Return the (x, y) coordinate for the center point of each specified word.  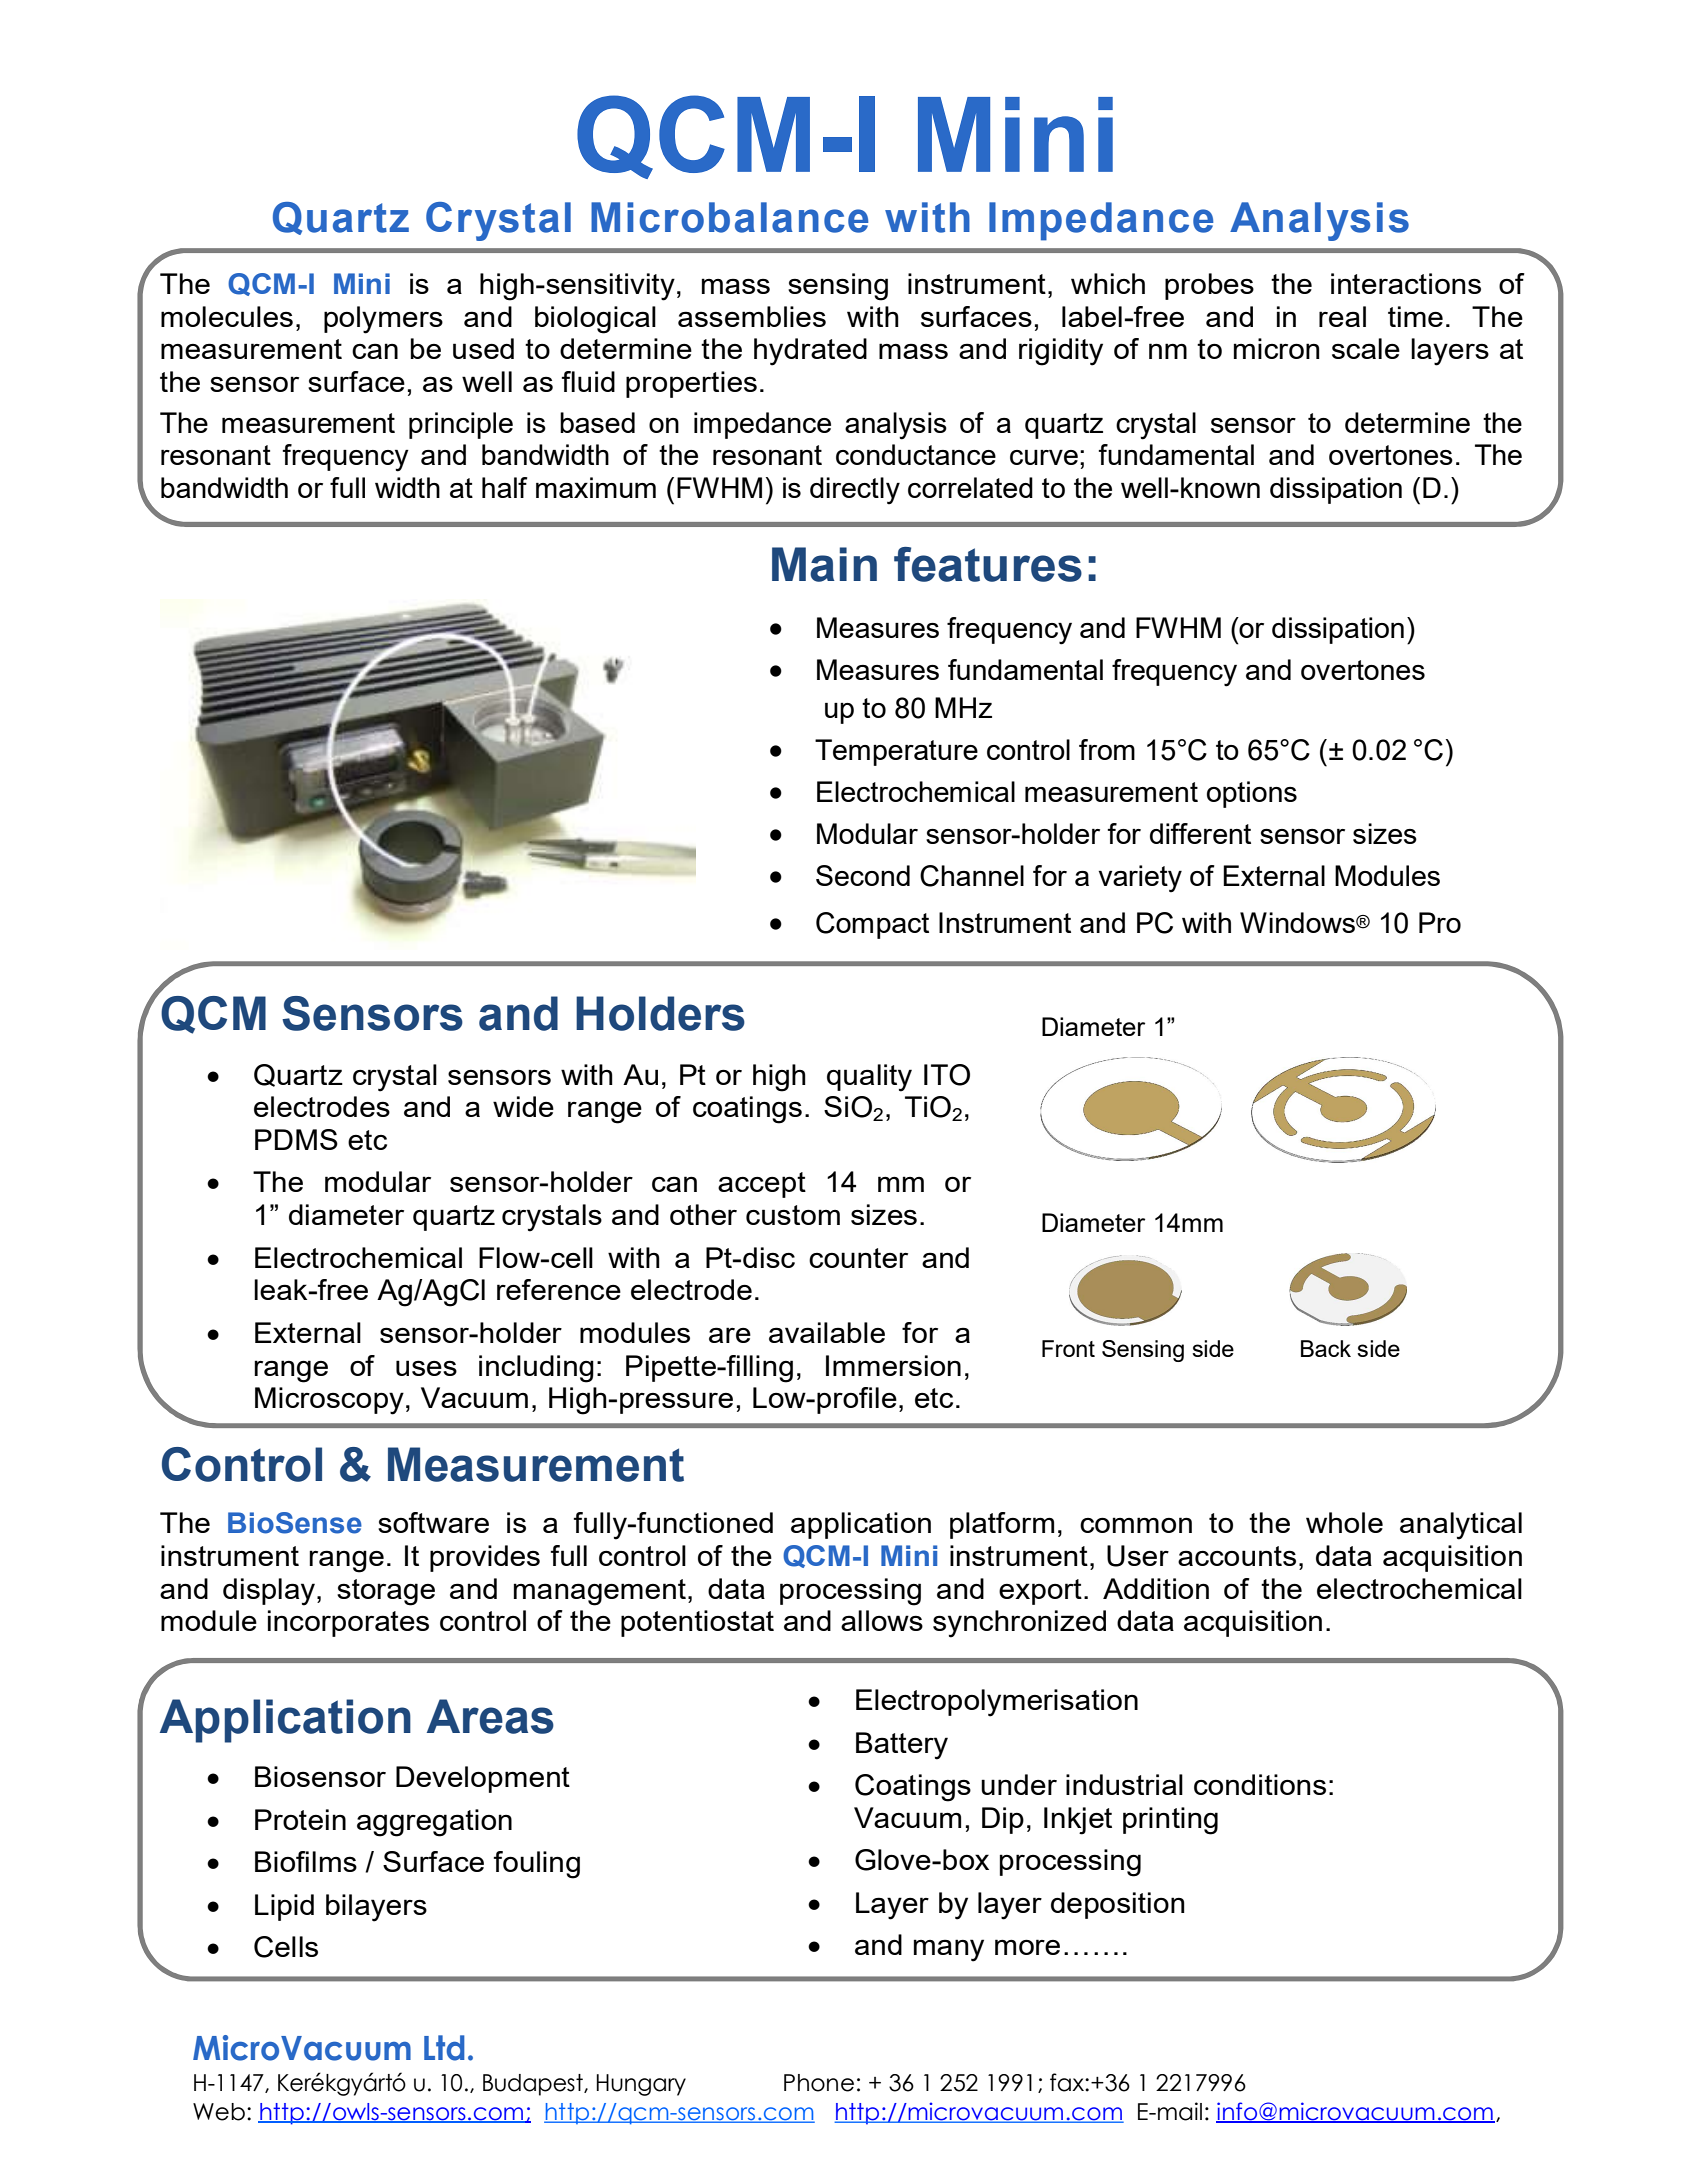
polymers (383, 320)
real (1342, 316)
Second (863, 875)
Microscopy (329, 1401)
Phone (819, 2083)
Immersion (893, 1365)
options (1252, 794)
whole (1344, 1522)
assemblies (752, 316)
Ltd (444, 2048)
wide (523, 1106)
